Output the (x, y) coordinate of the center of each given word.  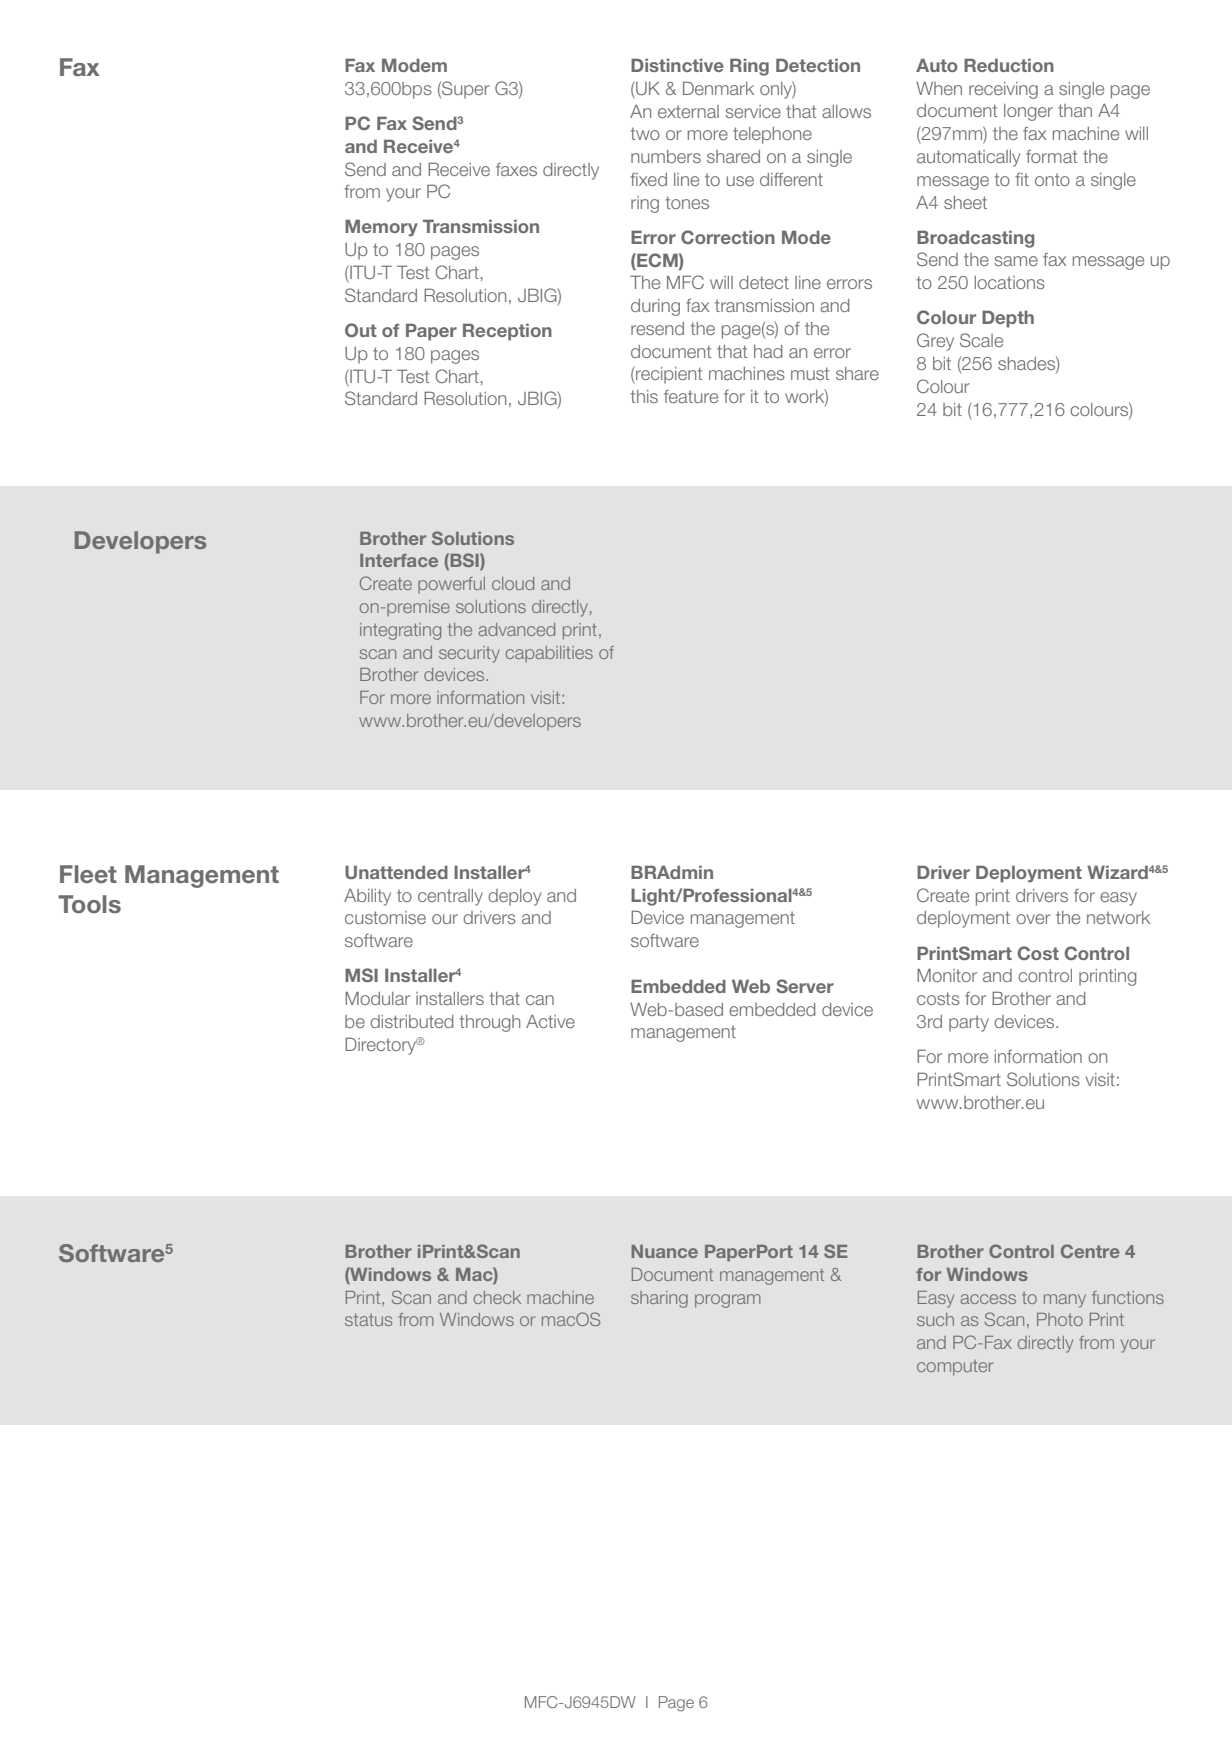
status (368, 1319)
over (1033, 919)
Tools (89, 904)
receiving (1003, 90)
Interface (399, 560)
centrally (450, 897)
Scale (981, 340)
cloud (513, 583)
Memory (381, 228)
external (688, 111)
